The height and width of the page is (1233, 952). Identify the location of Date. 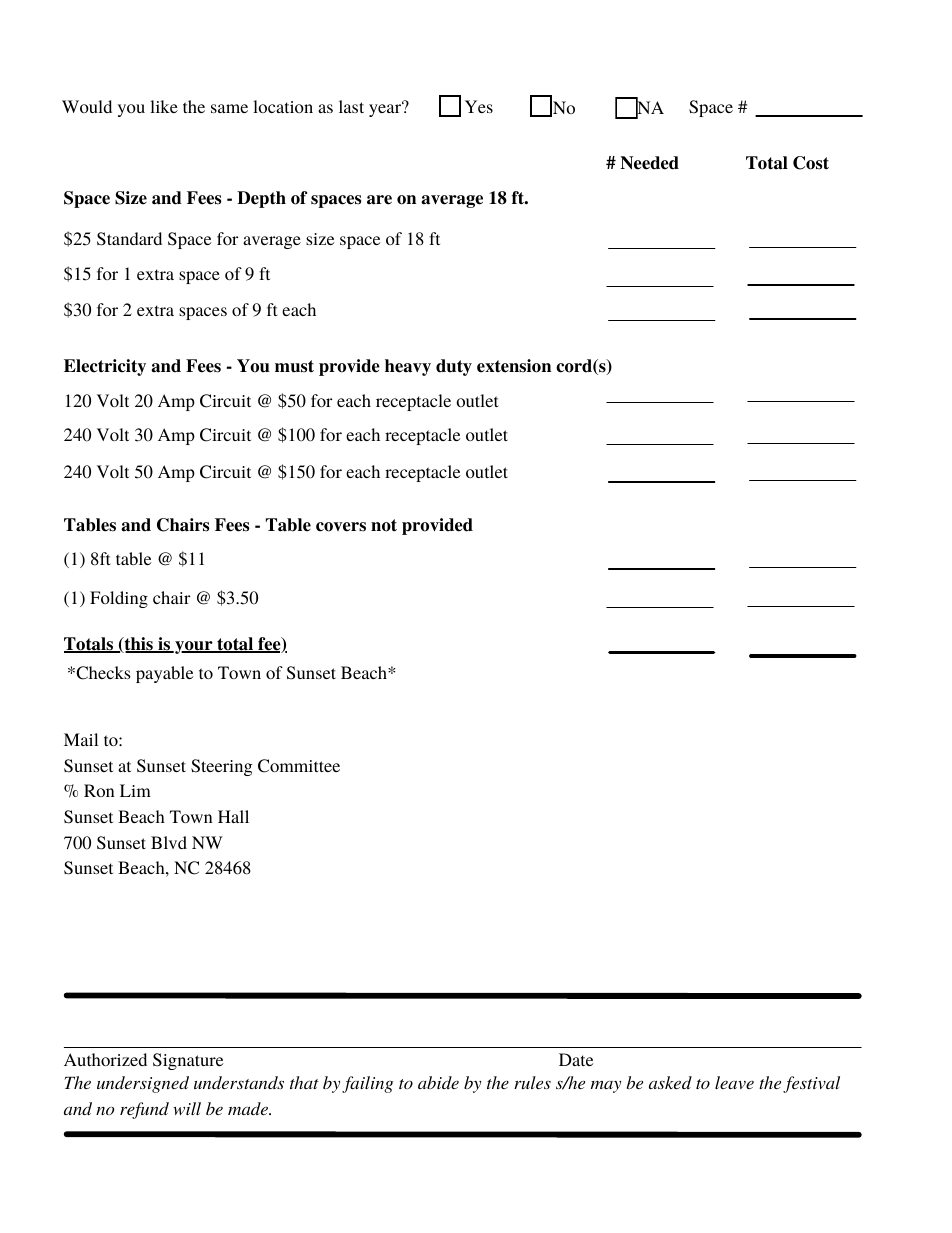
(576, 1059).
